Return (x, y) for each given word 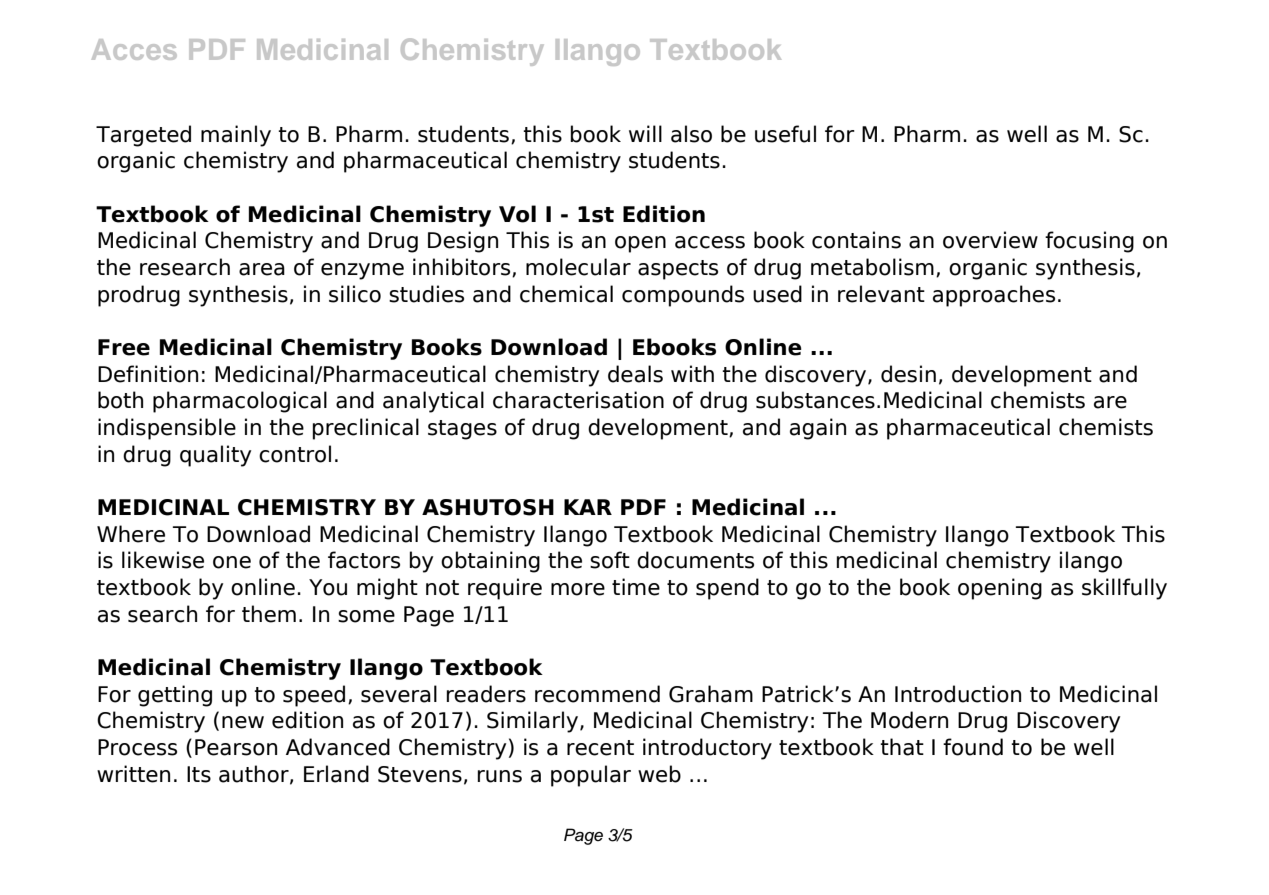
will (645, 133)
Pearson (236, 747)
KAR (588, 507)
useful (785, 134)
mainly (236, 136)
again (818, 429)
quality (215, 456)
